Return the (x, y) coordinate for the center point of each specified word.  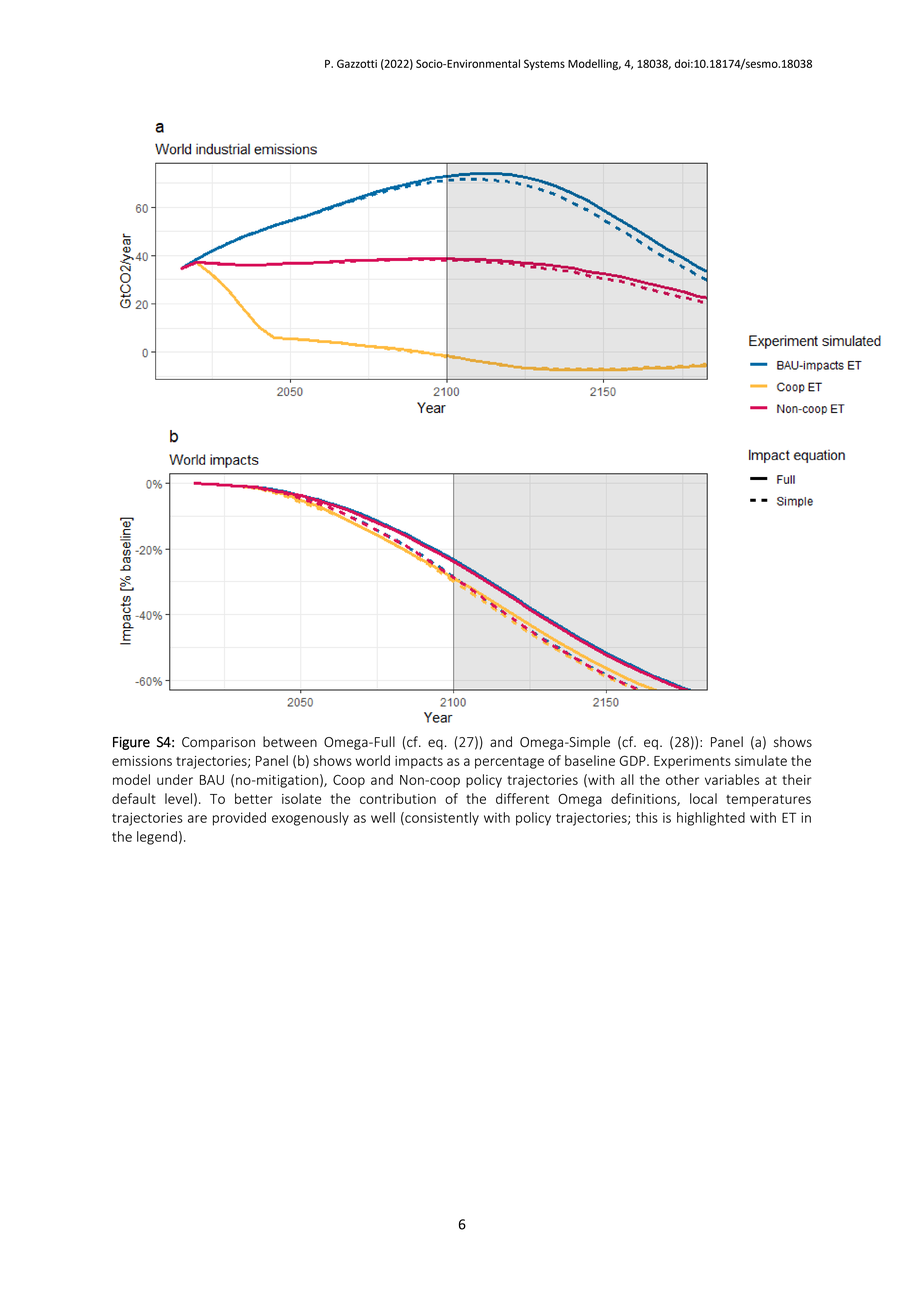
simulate (761, 760)
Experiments (692, 762)
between (290, 741)
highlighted (711, 819)
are (197, 819)
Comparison (218, 743)
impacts (419, 762)
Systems (544, 64)
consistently (441, 819)
